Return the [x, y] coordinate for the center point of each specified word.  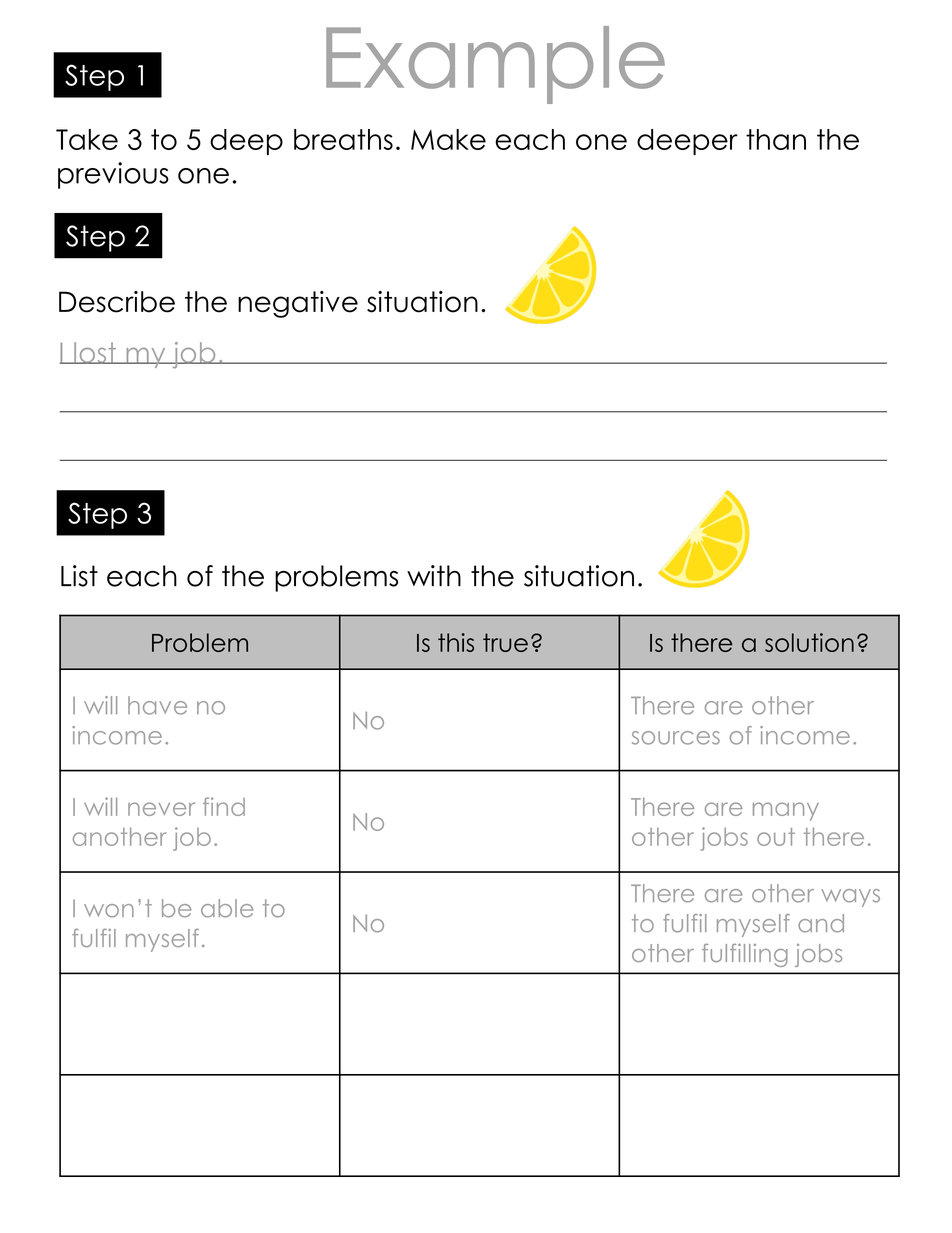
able [227, 908]
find [224, 806]
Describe [117, 302]
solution [809, 642]
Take [87, 139]
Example [495, 65]
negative [298, 304]
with [434, 575]
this [456, 642]
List [79, 576]
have [157, 705]
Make [448, 139]
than [776, 139]
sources [676, 738]
